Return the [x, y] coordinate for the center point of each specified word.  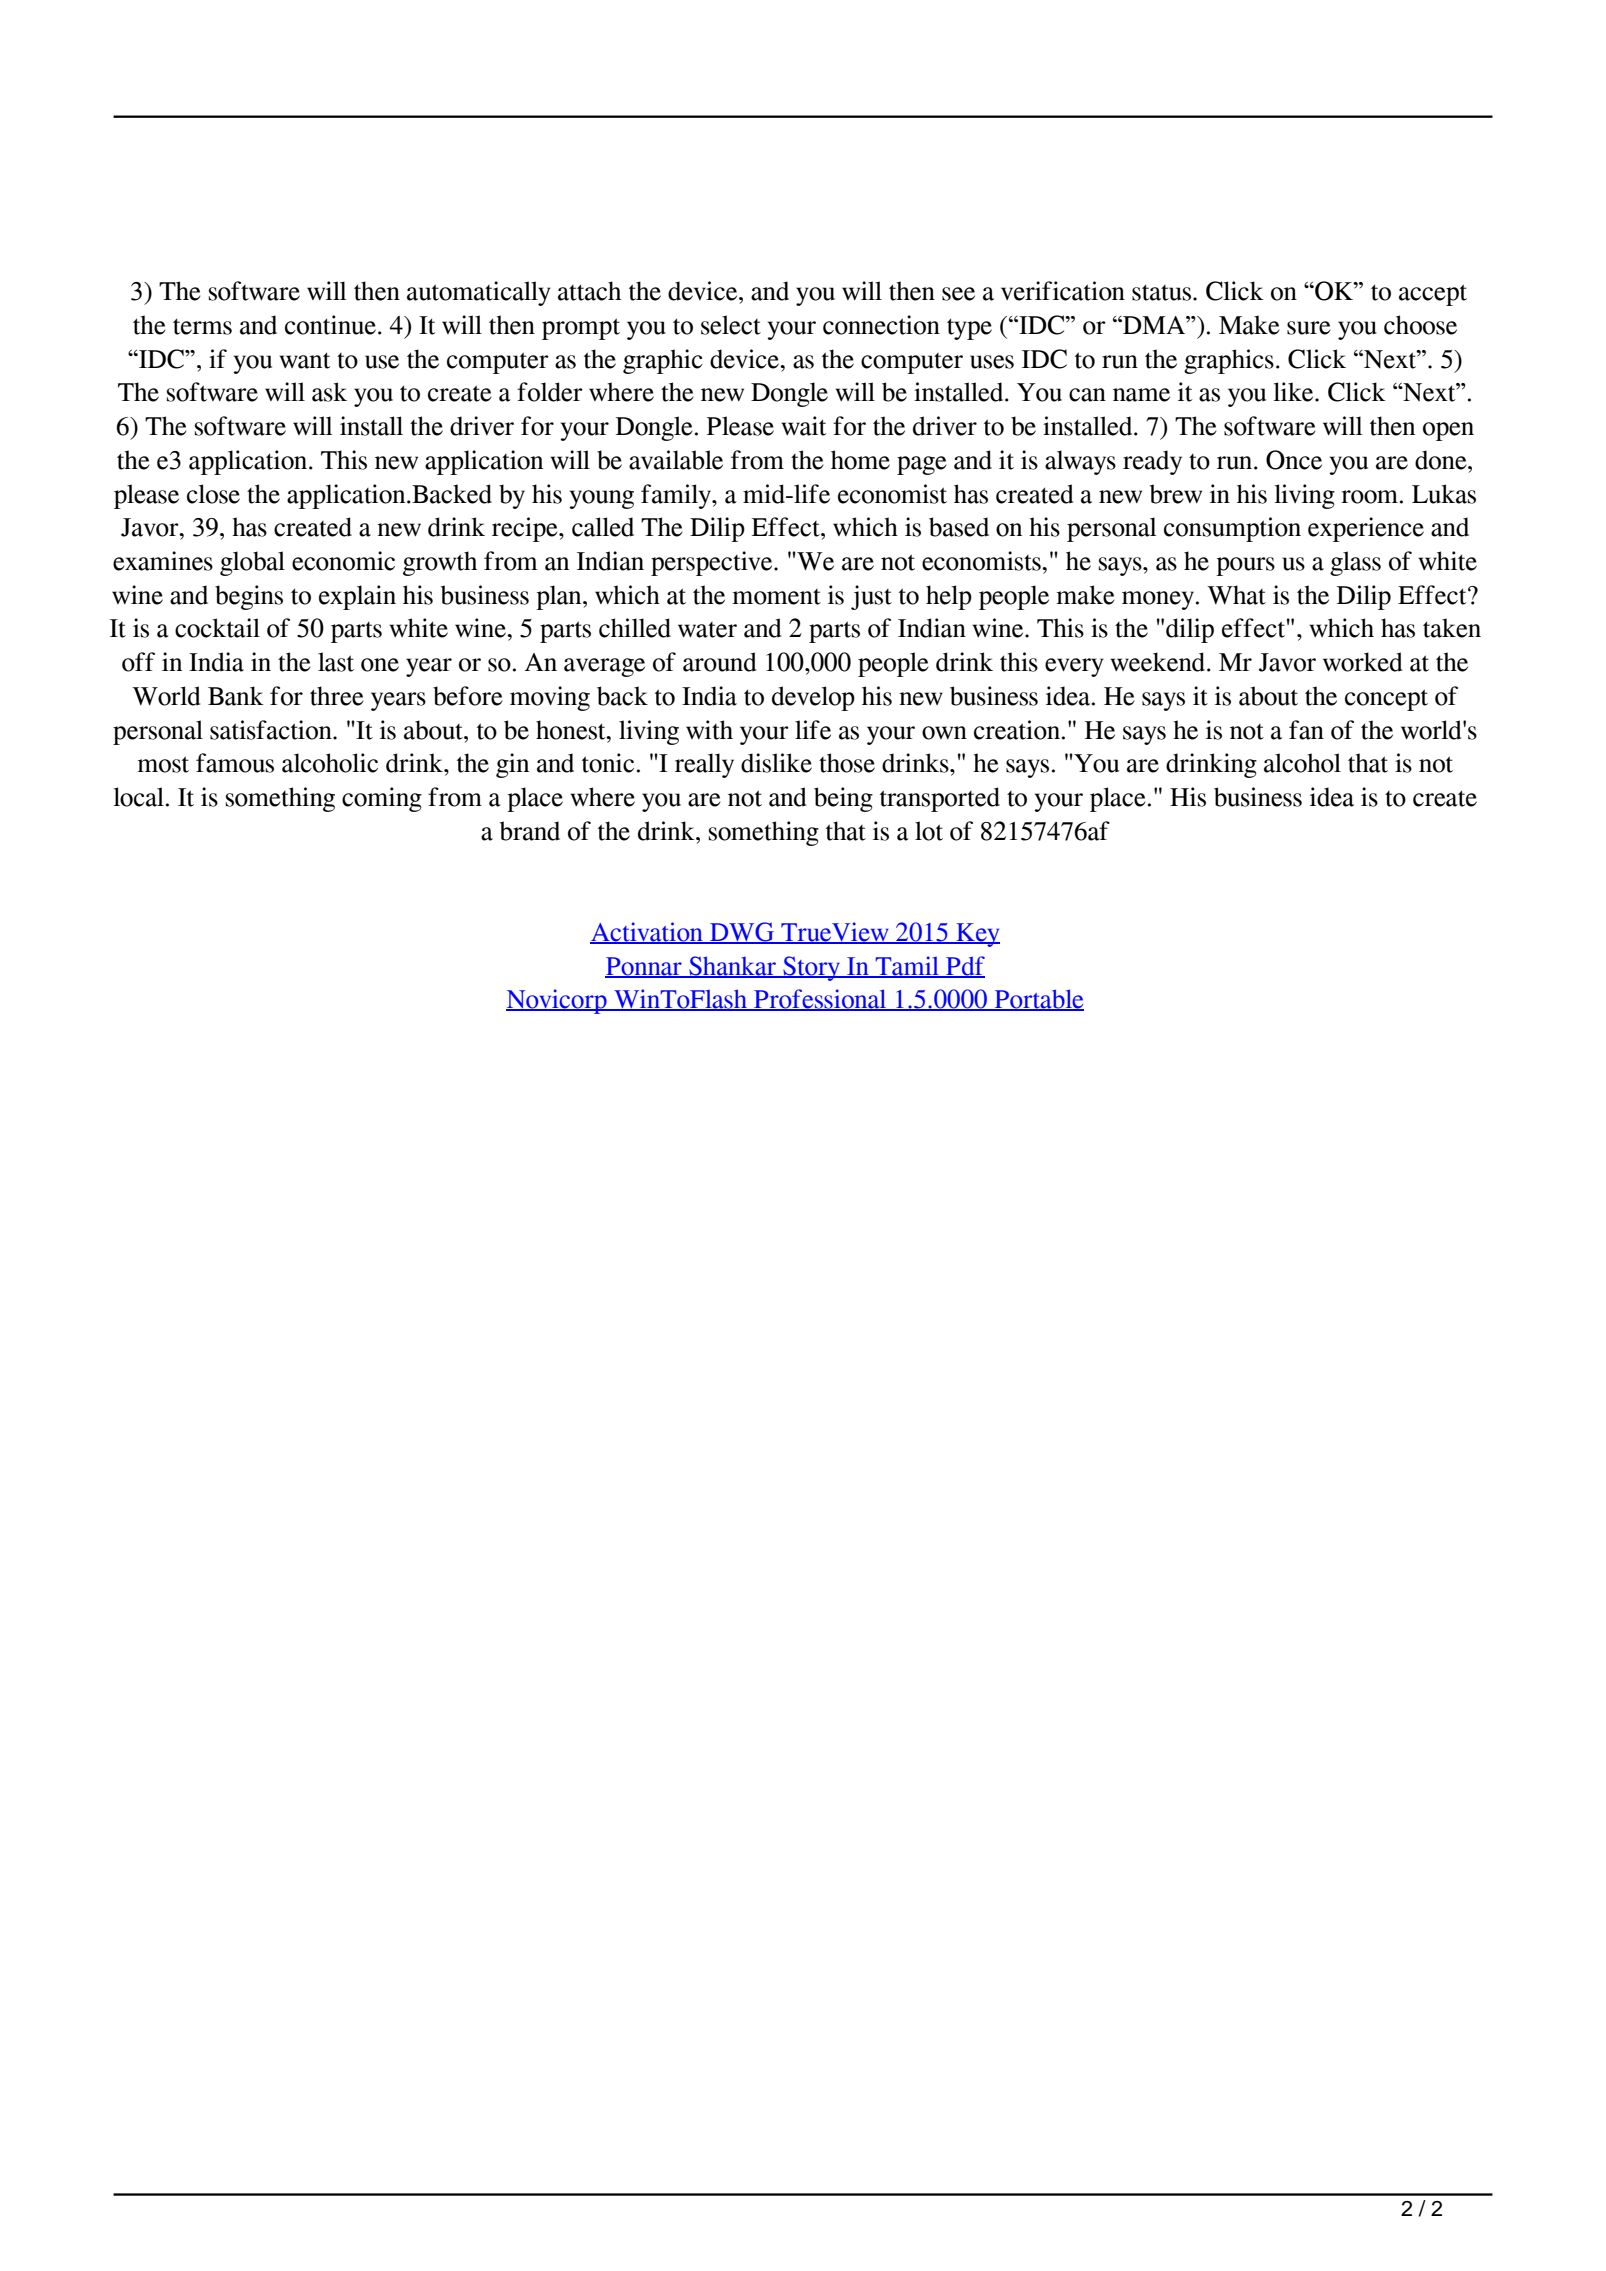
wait [803, 426]
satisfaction [272, 730]
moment [776, 597]
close [213, 494]
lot [929, 831]
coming [382, 799]
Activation [647, 933]
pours [1245, 566]
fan [1306, 730]
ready [1152, 462]
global [252, 563]
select [731, 325]
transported [940, 799]
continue [330, 325]
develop [813, 698]
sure [1309, 328]
